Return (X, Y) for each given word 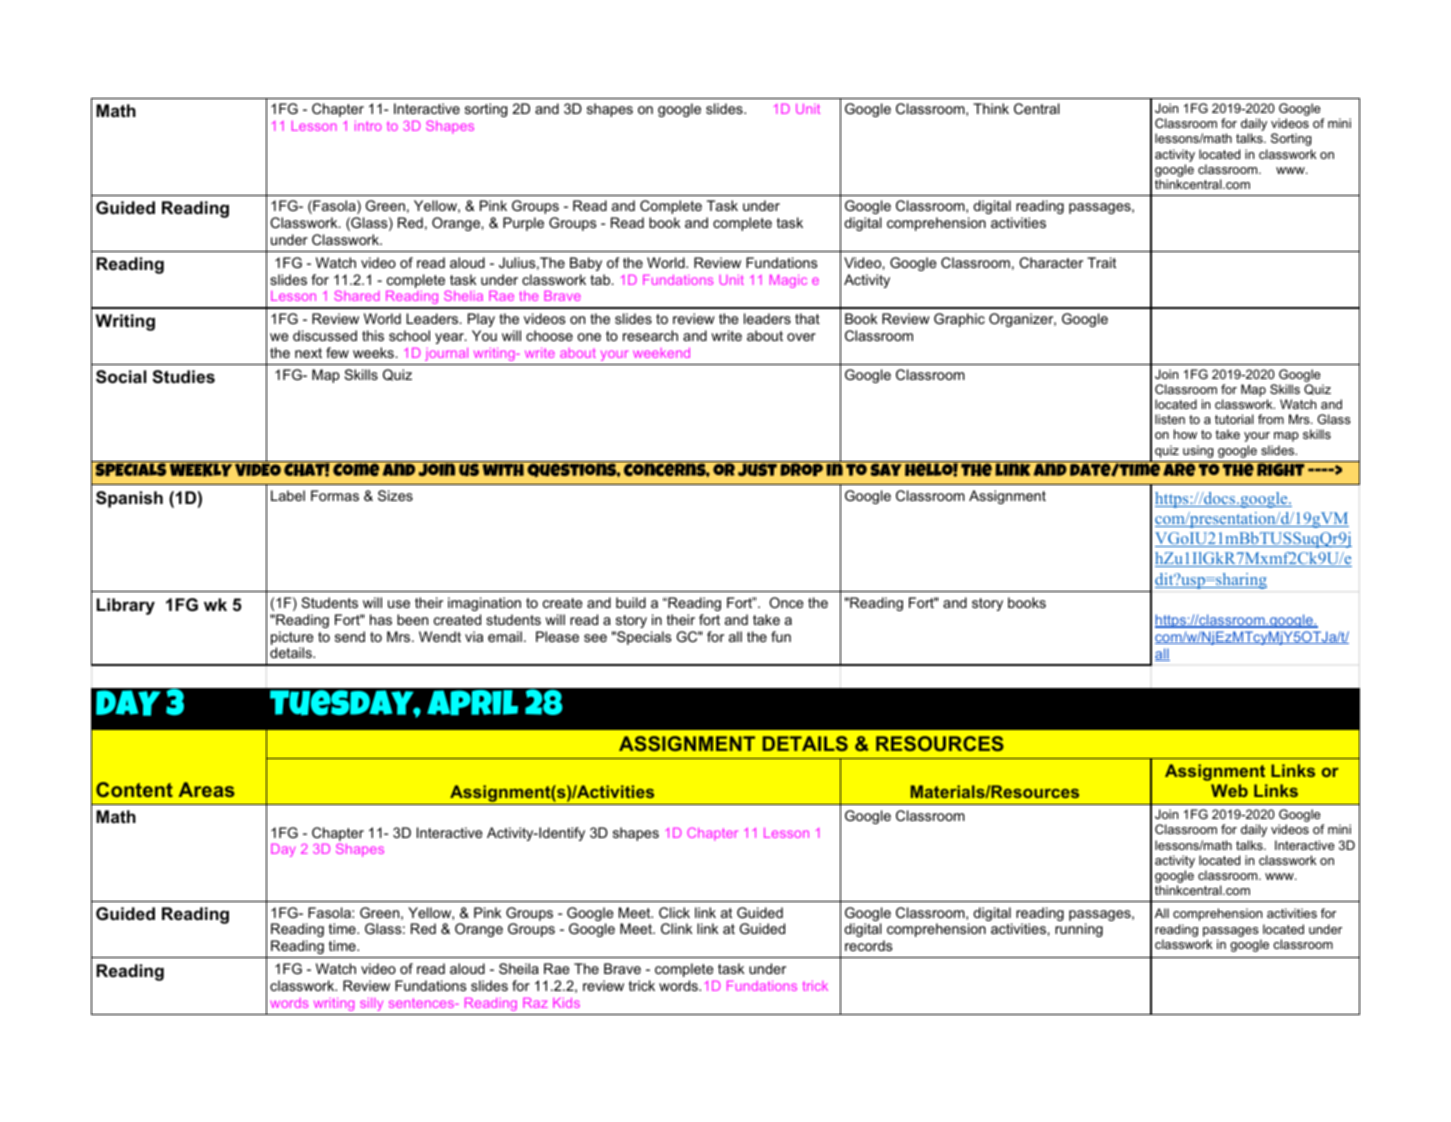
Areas (206, 789)
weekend (661, 353)
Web (1229, 790)
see (595, 638)
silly (371, 1004)
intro (368, 126)
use (399, 604)
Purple (523, 224)
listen (1170, 419)
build (631, 602)
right (1281, 468)
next (308, 353)
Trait (1101, 262)
